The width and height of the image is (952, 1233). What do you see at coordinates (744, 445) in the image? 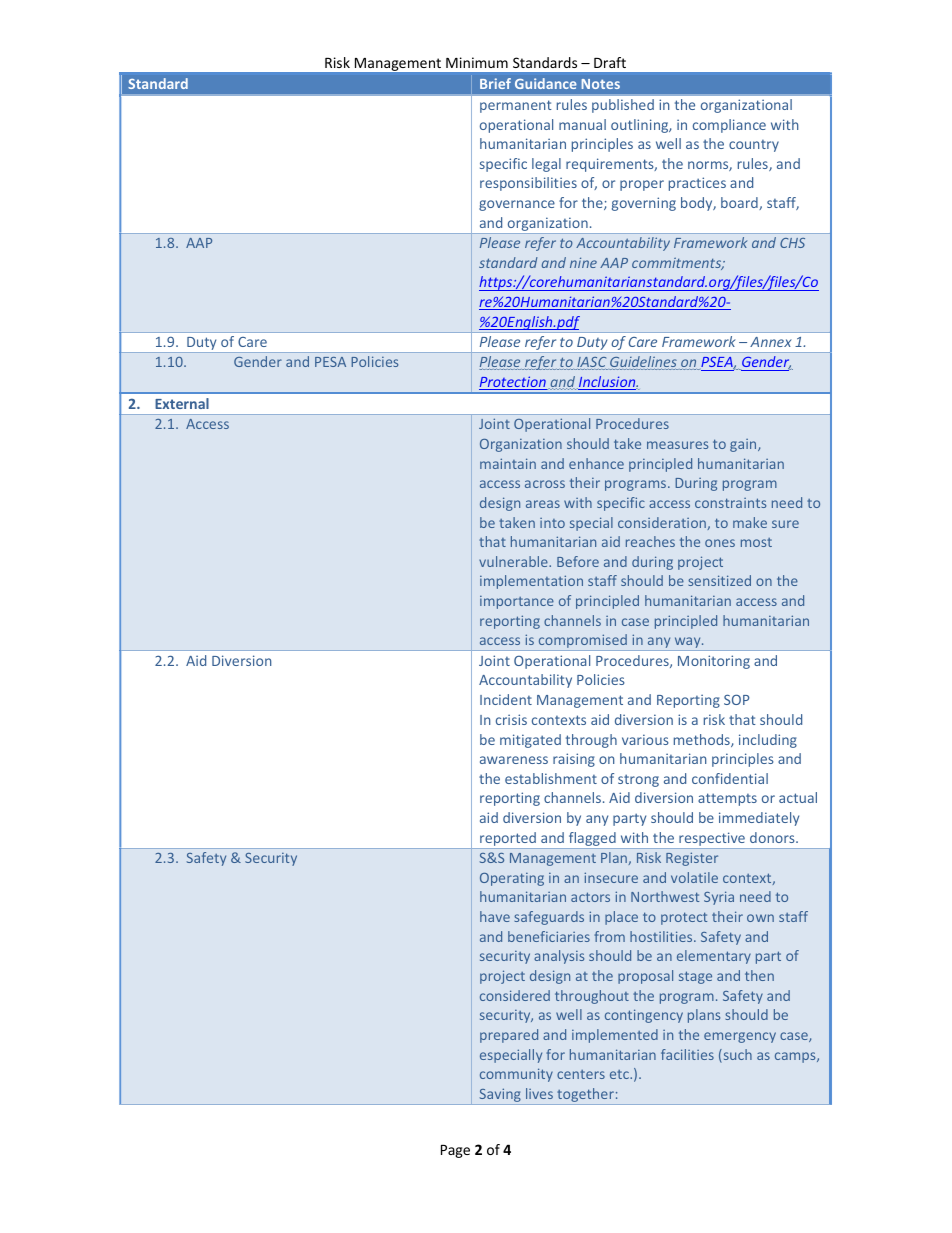
I see `gain` at bounding box center [744, 445].
